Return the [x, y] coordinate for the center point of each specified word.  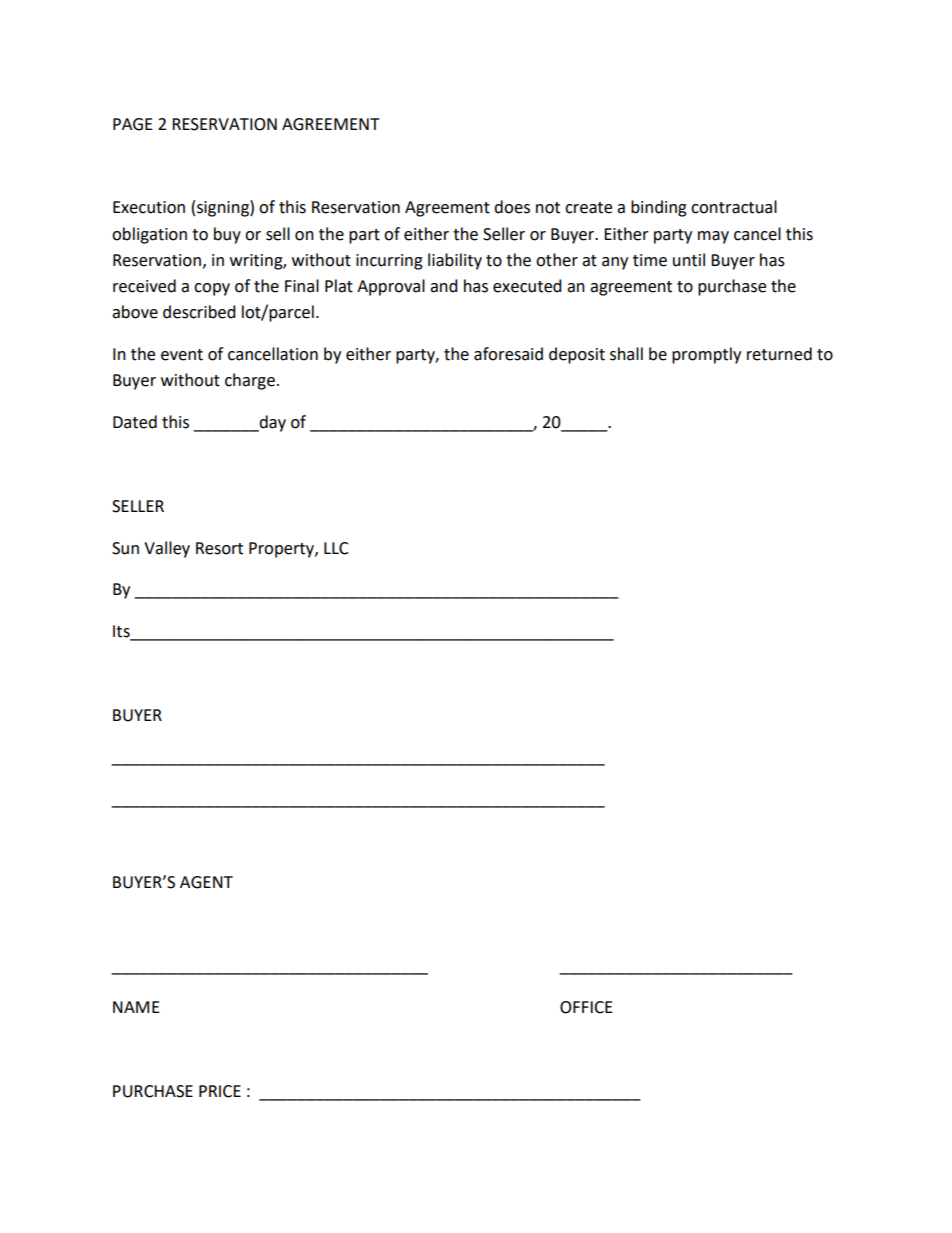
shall [626, 354]
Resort [219, 548]
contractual [734, 207]
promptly [706, 355]
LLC [336, 548]
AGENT [206, 882]
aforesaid [508, 354]
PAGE [133, 124]
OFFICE [586, 1007]
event [182, 355]
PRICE [220, 1091]
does [512, 207]
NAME [136, 1007]
